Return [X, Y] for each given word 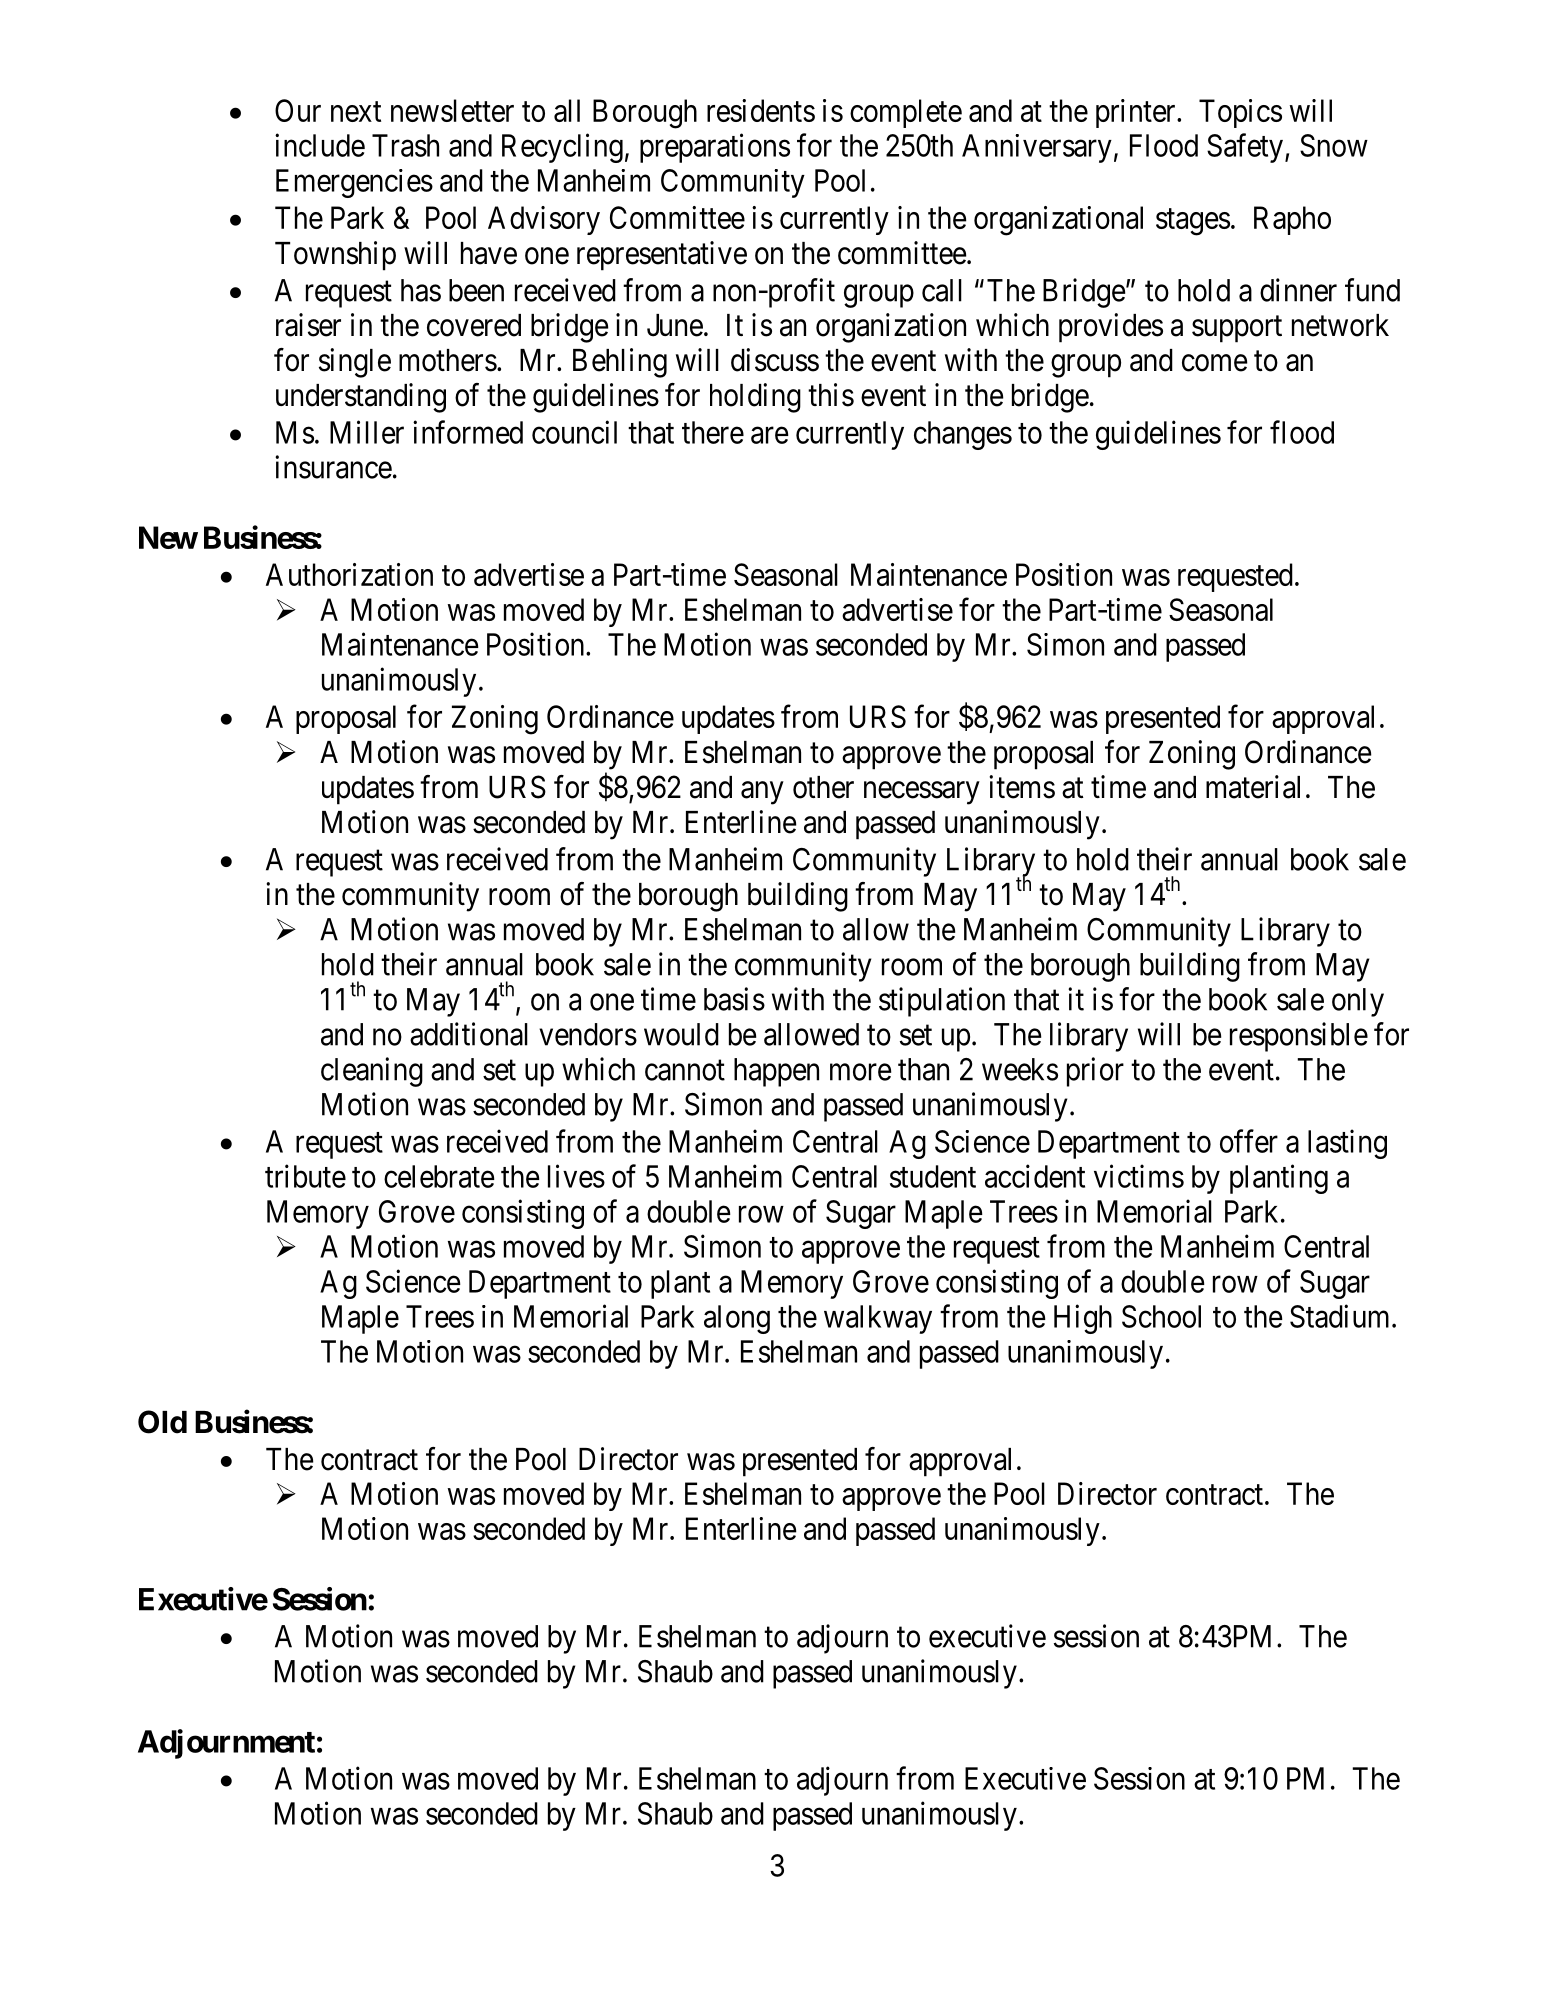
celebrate [439, 1176]
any [762, 793]
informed [468, 432]
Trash [405, 145]
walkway [878, 1319]
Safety [1245, 148]
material [1253, 787]
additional [469, 1034]
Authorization [349, 574]
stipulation [942, 1002]
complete [906, 113]
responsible [1299, 1037]
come [1215, 363]
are [770, 435]
